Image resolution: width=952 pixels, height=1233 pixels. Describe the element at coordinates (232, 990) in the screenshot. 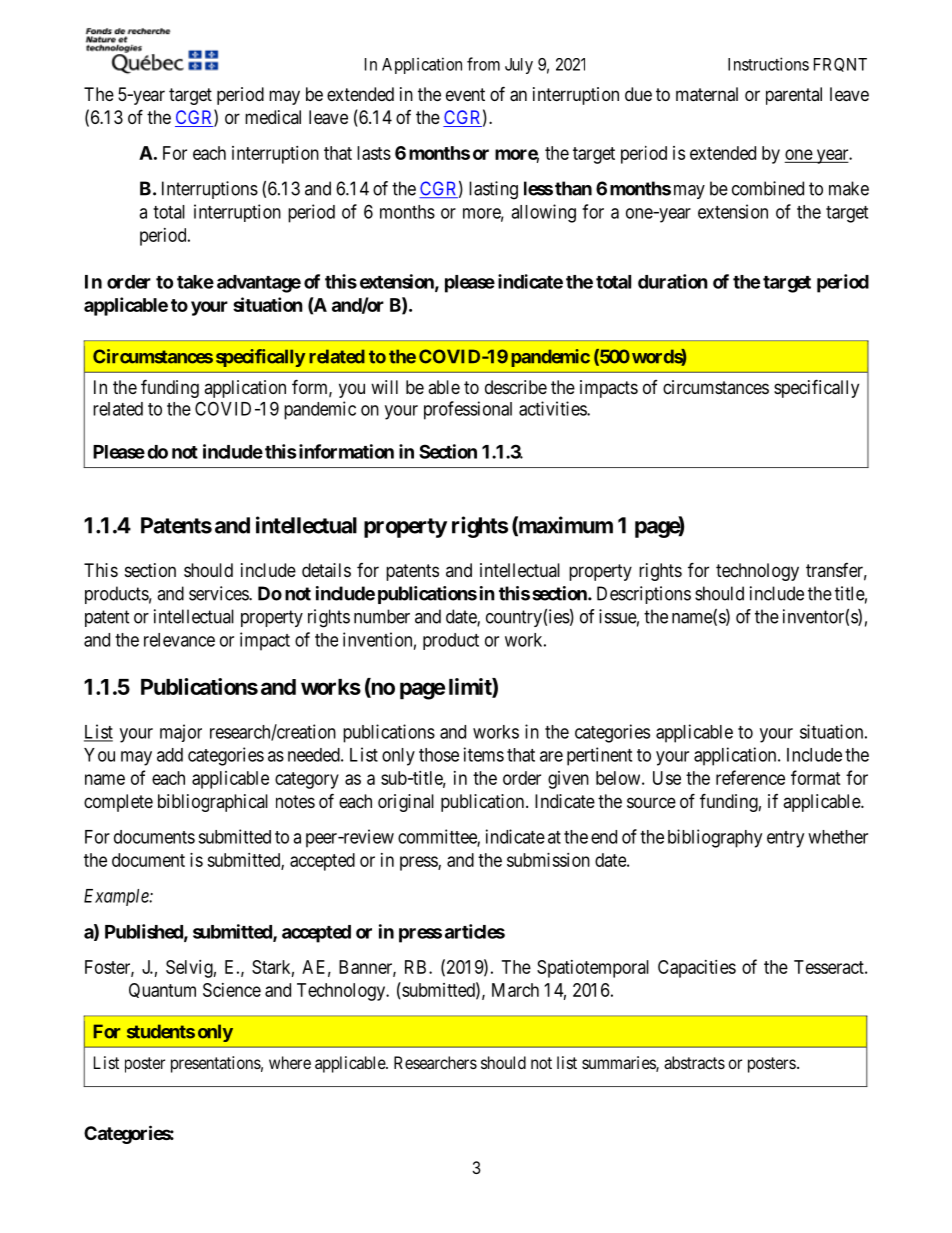

I see `Science` at that location.
